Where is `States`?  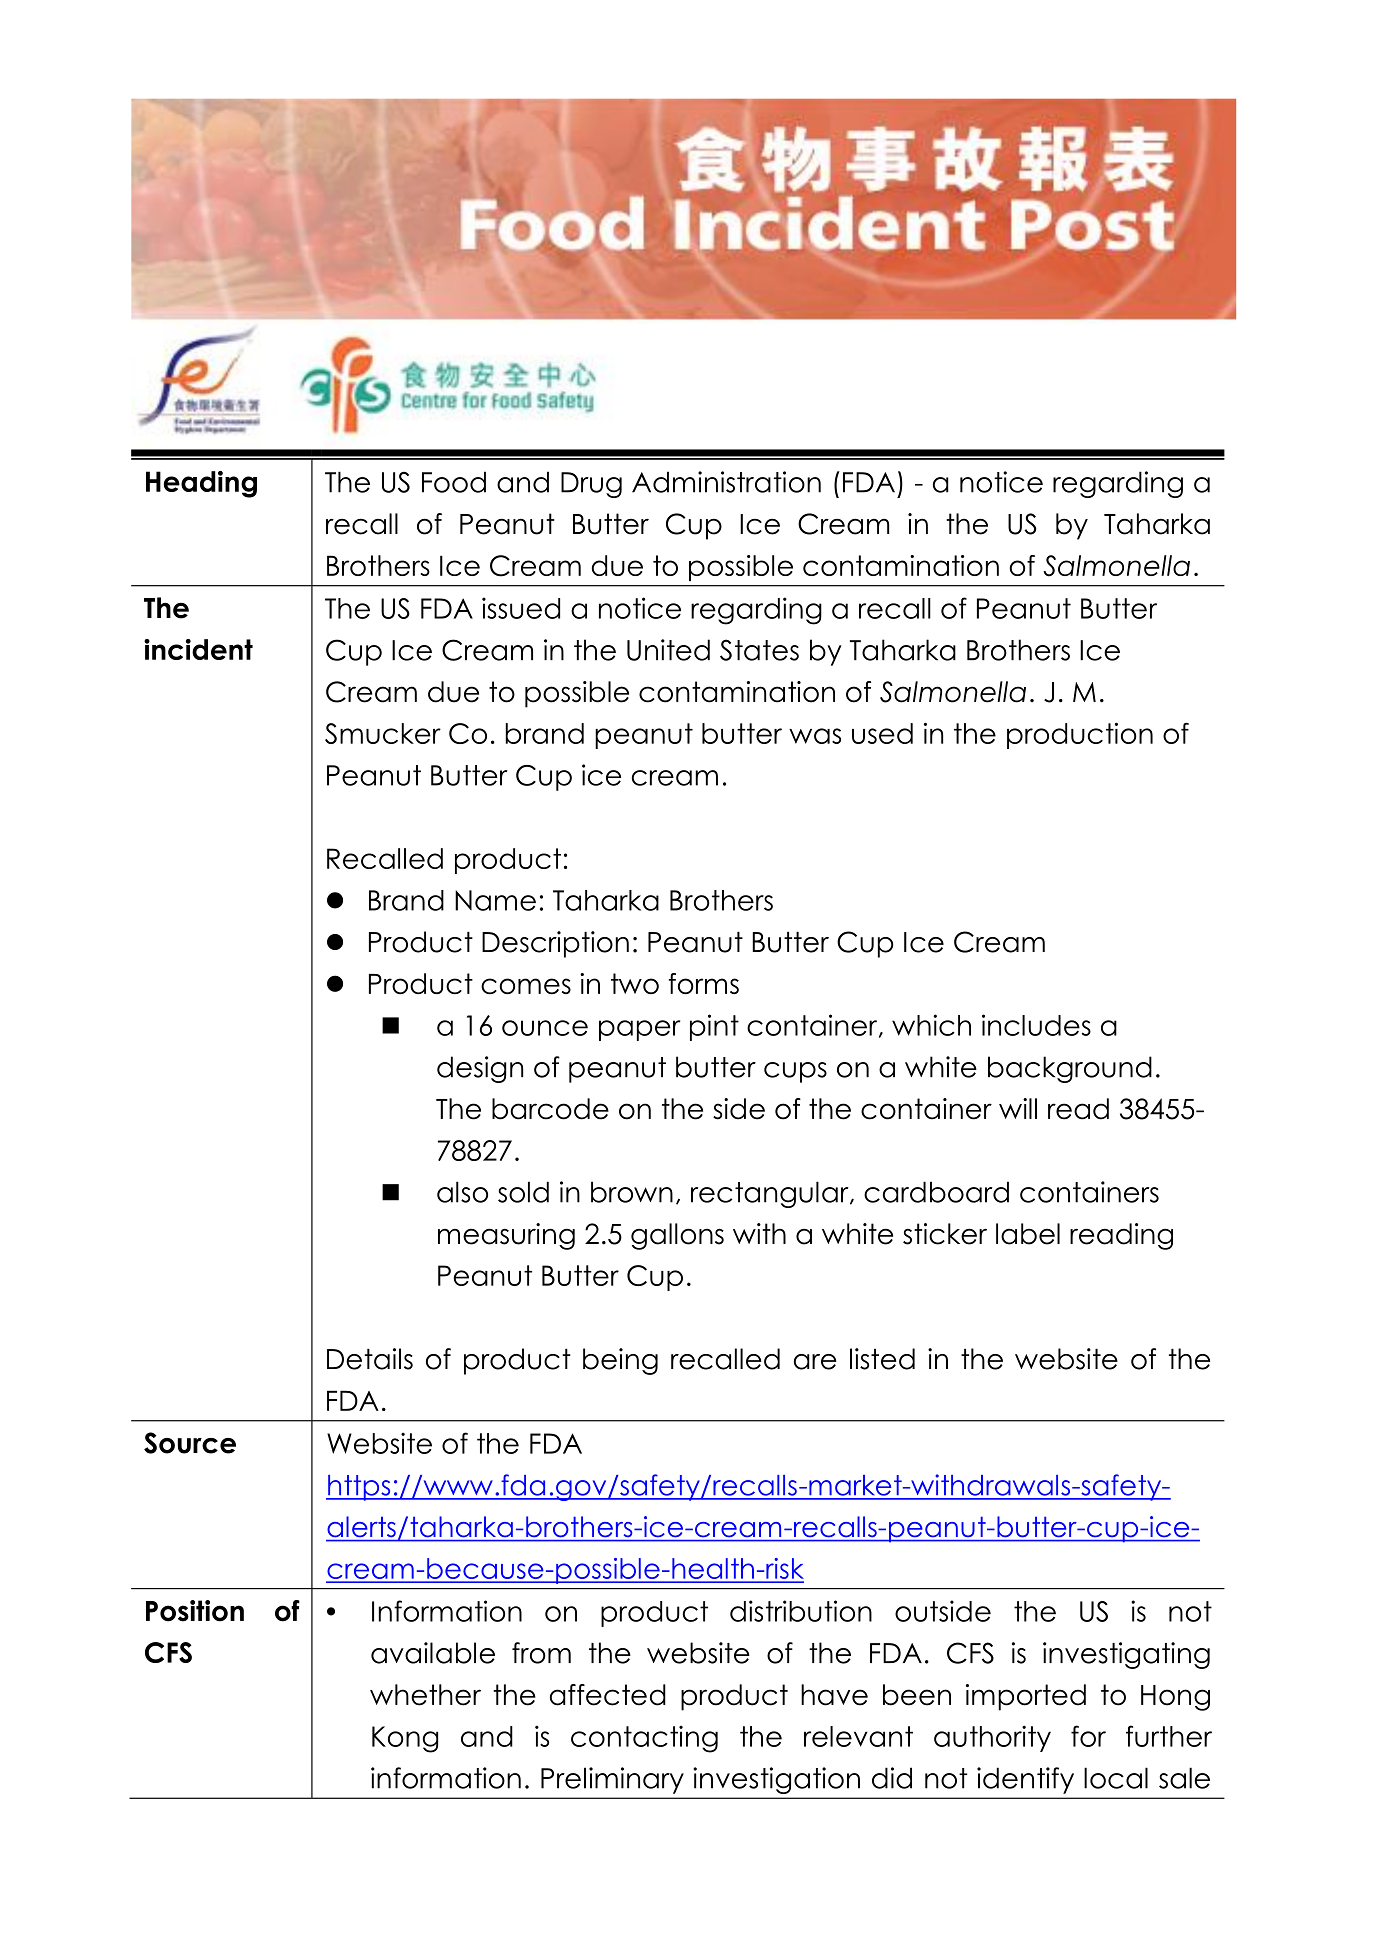
States is located at coordinates (759, 650).
